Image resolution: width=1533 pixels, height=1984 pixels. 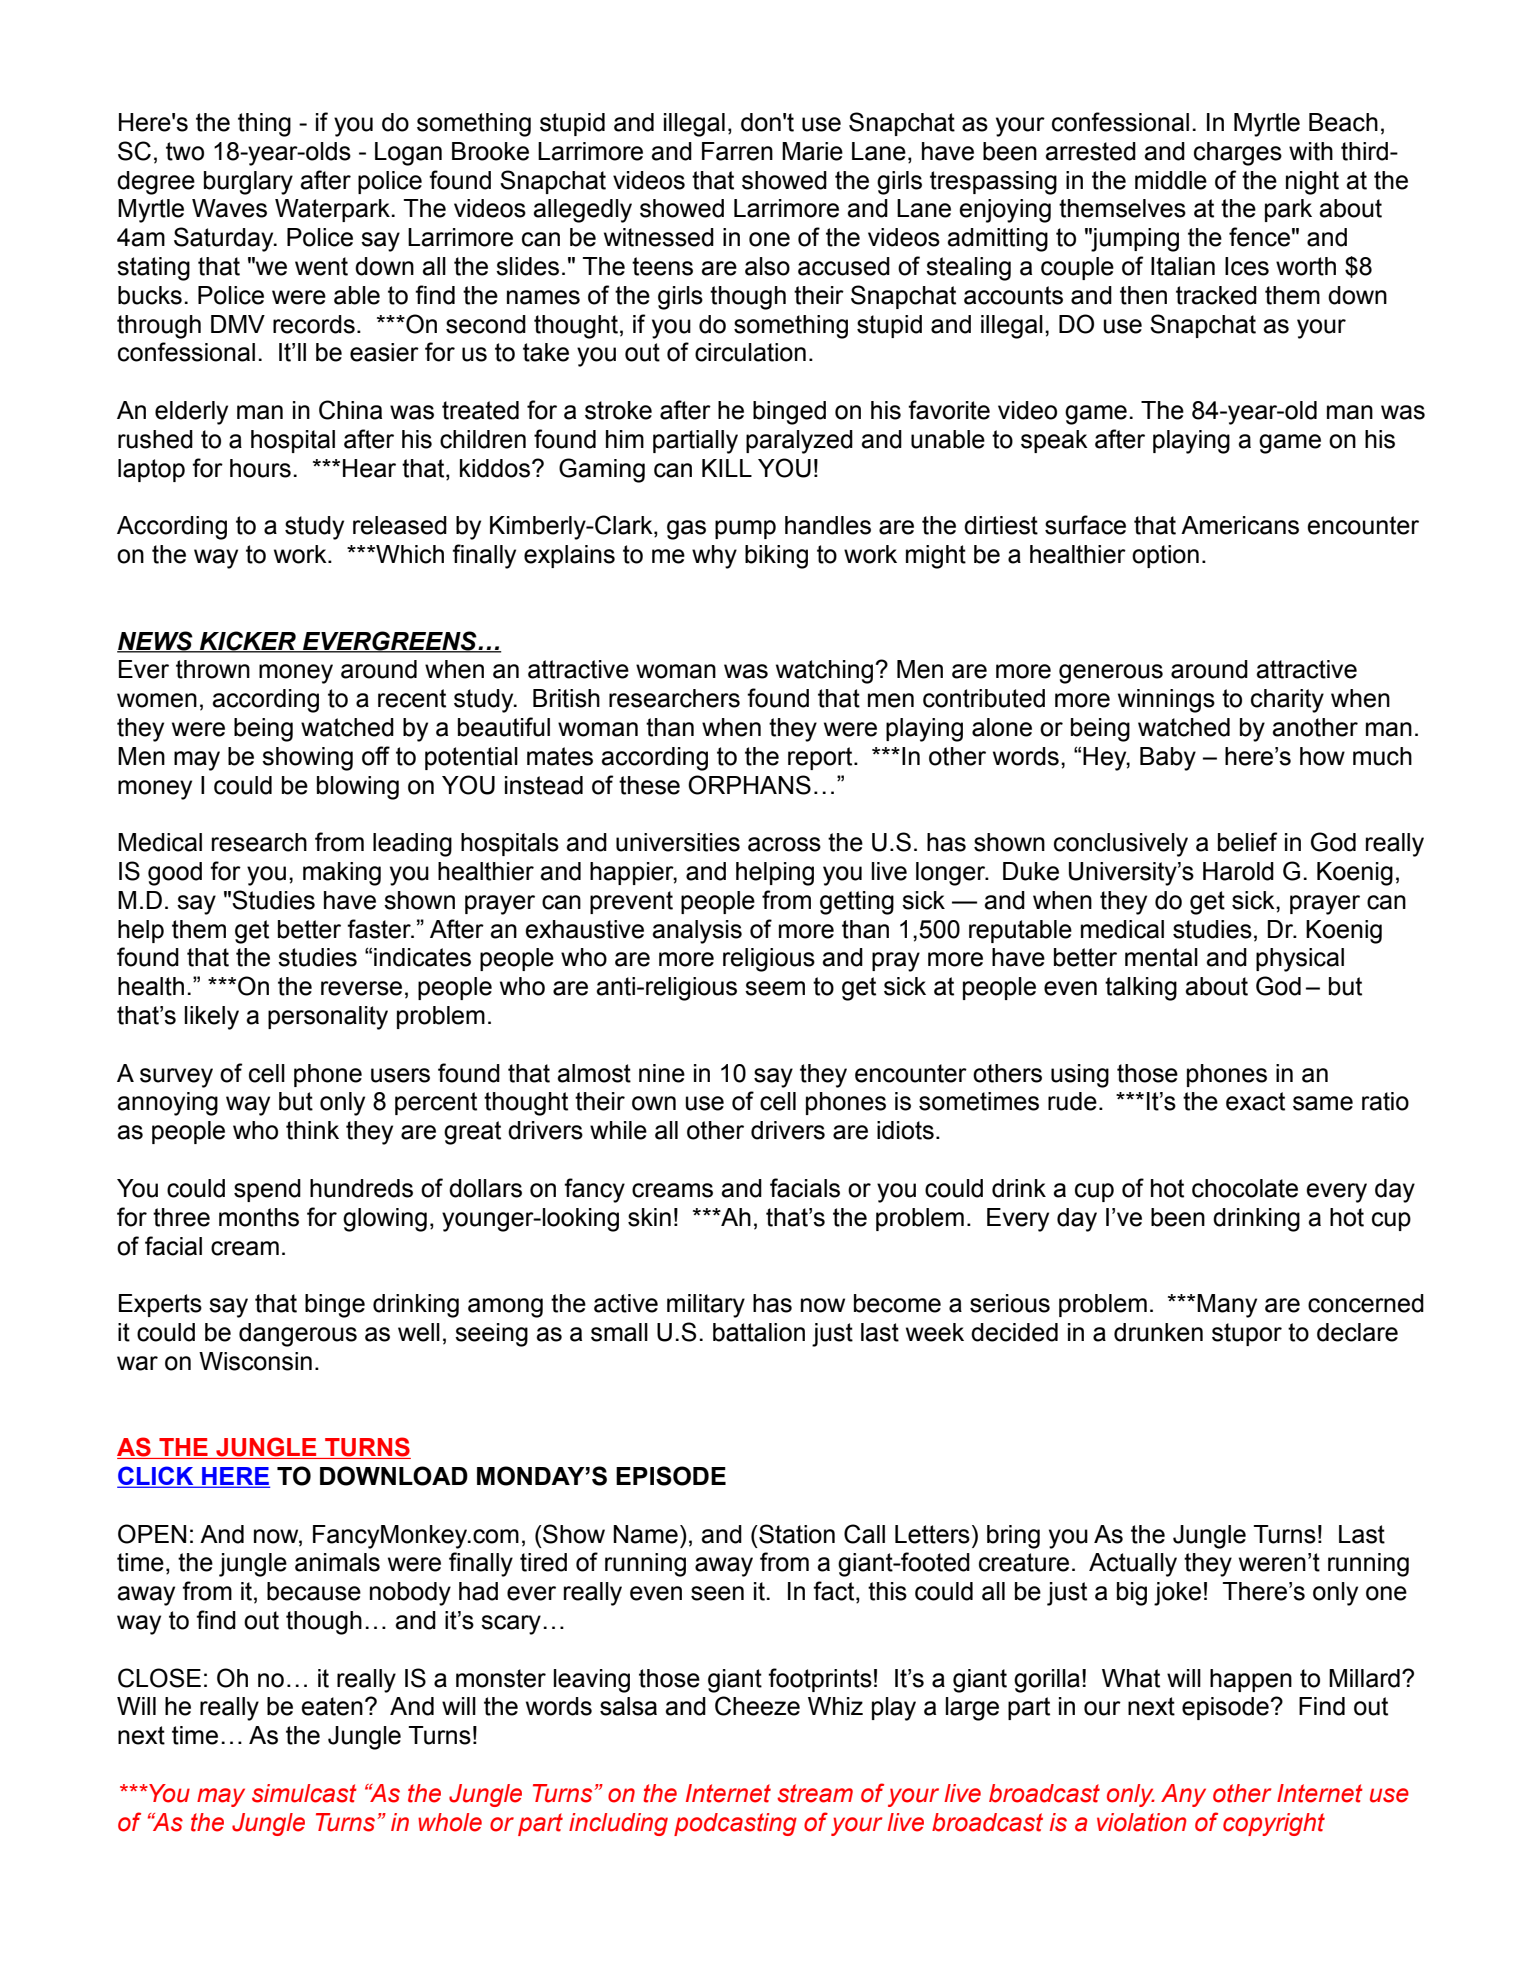 What do you see at coordinates (259, 1217) in the document?
I see `months` at bounding box center [259, 1217].
